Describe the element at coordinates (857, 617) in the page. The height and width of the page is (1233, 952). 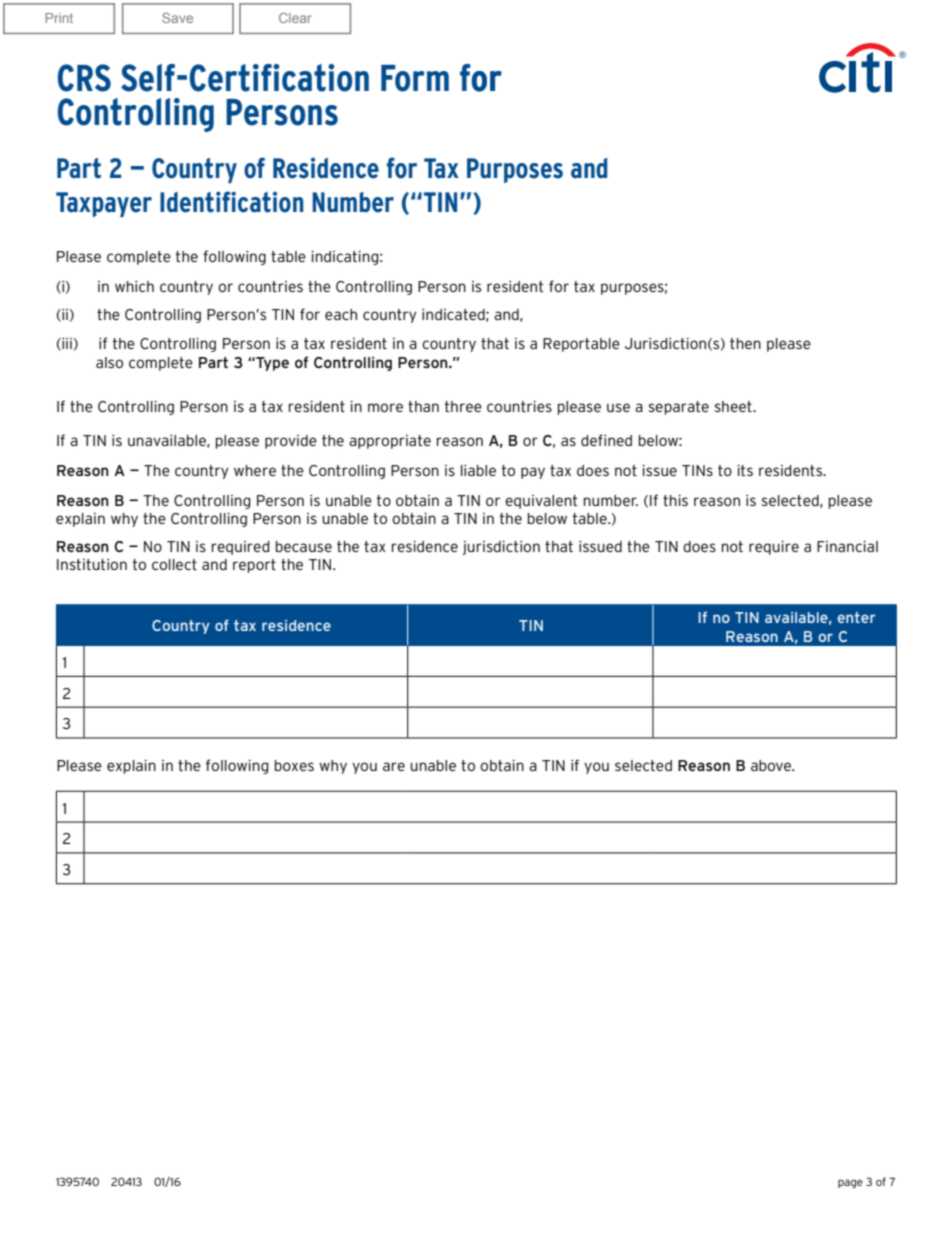
I see `enter` at that location.
